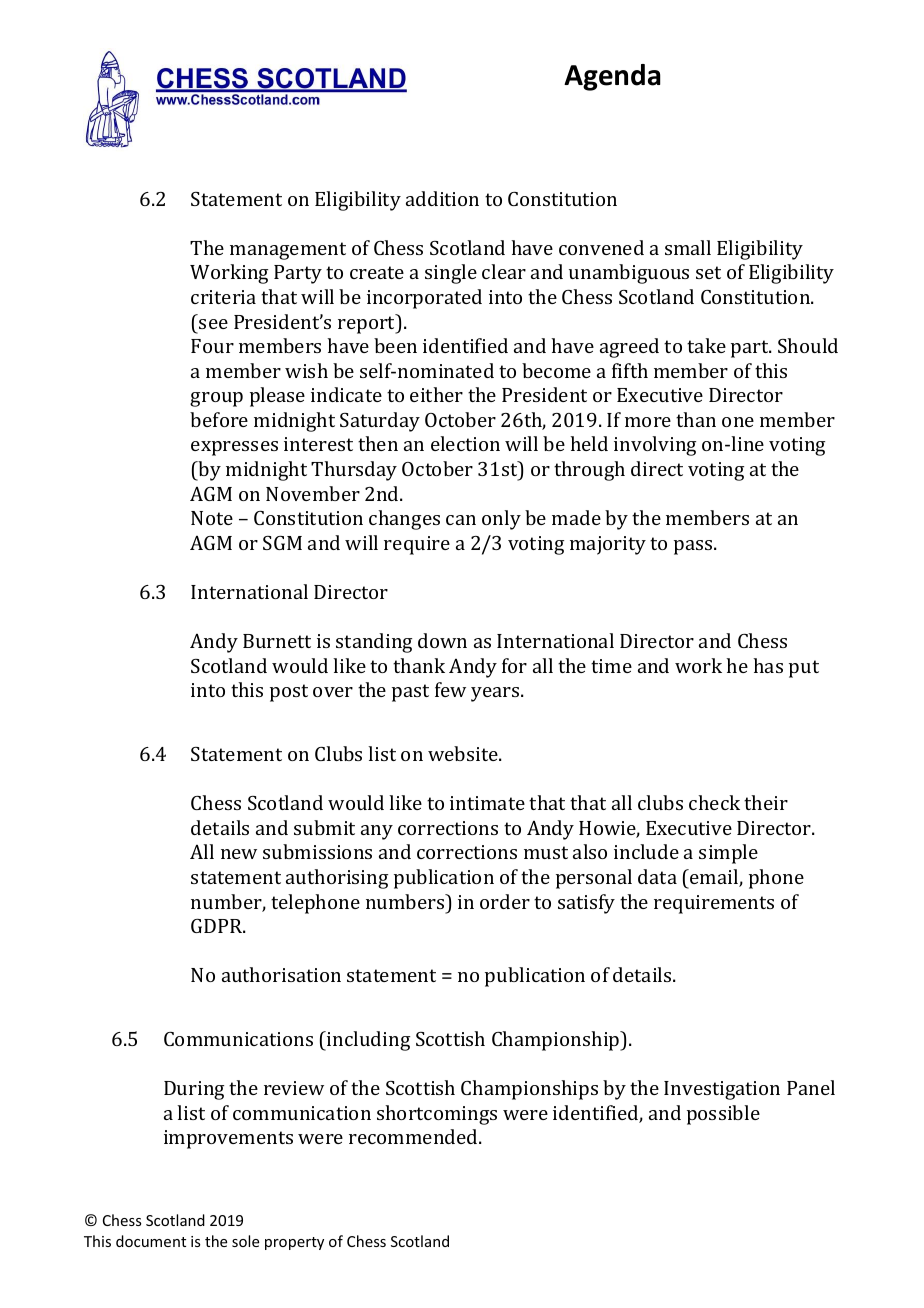 The width and height of the screenshot is (924, 1308). I want to click on authorisation, so click(281, 974).
